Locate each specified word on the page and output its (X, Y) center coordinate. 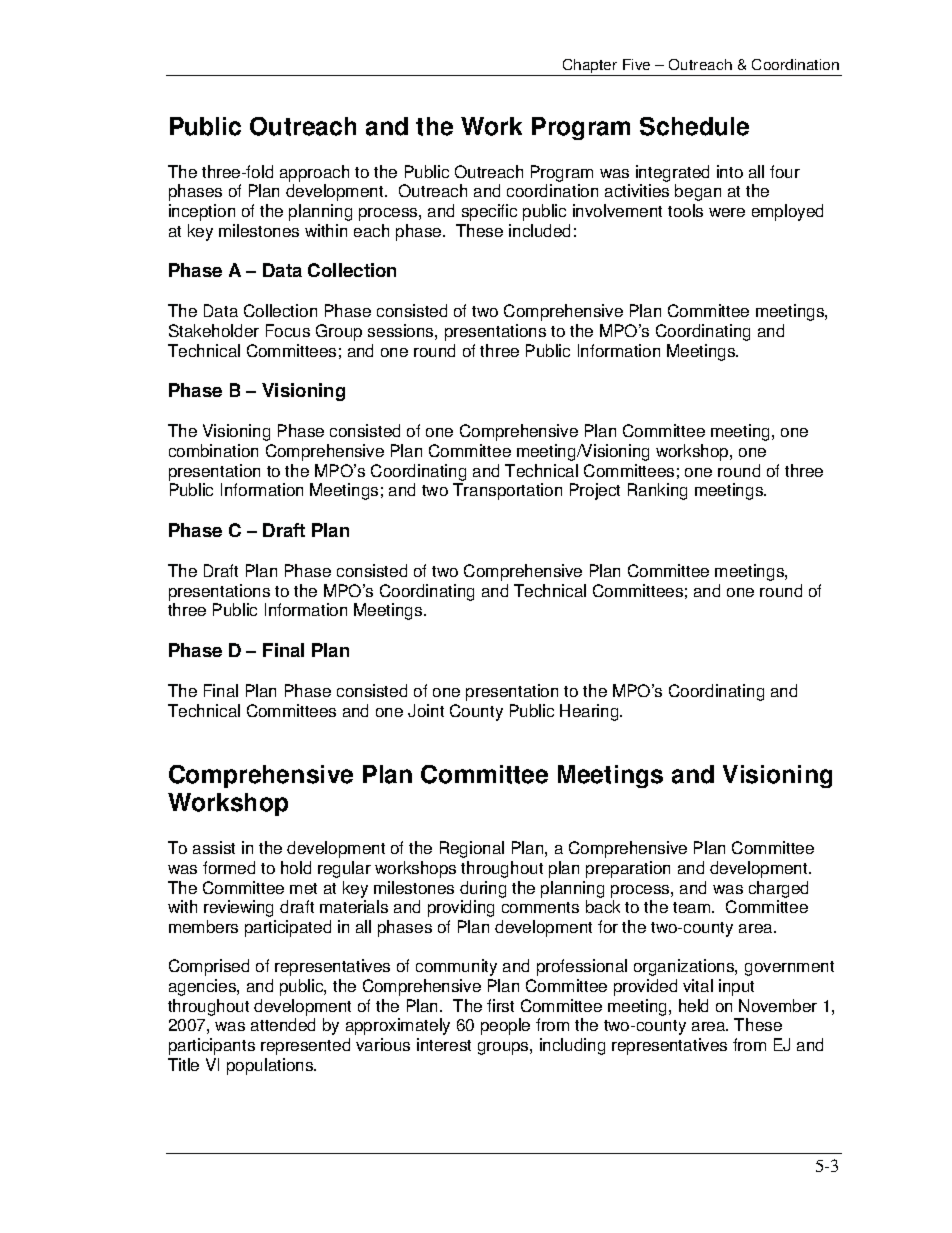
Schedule (694, 126)
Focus (288, 330)
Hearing (590, 712)
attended (283, 1024)
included (539, 230)
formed (229, 867)
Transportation (507, 491)
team (693, 907)
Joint (426, 710)
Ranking (657, 491)
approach (314, 173)
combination (213, 450)
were (727, 212)
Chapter (590, 67)
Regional (472, 849)
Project (595, 491)
